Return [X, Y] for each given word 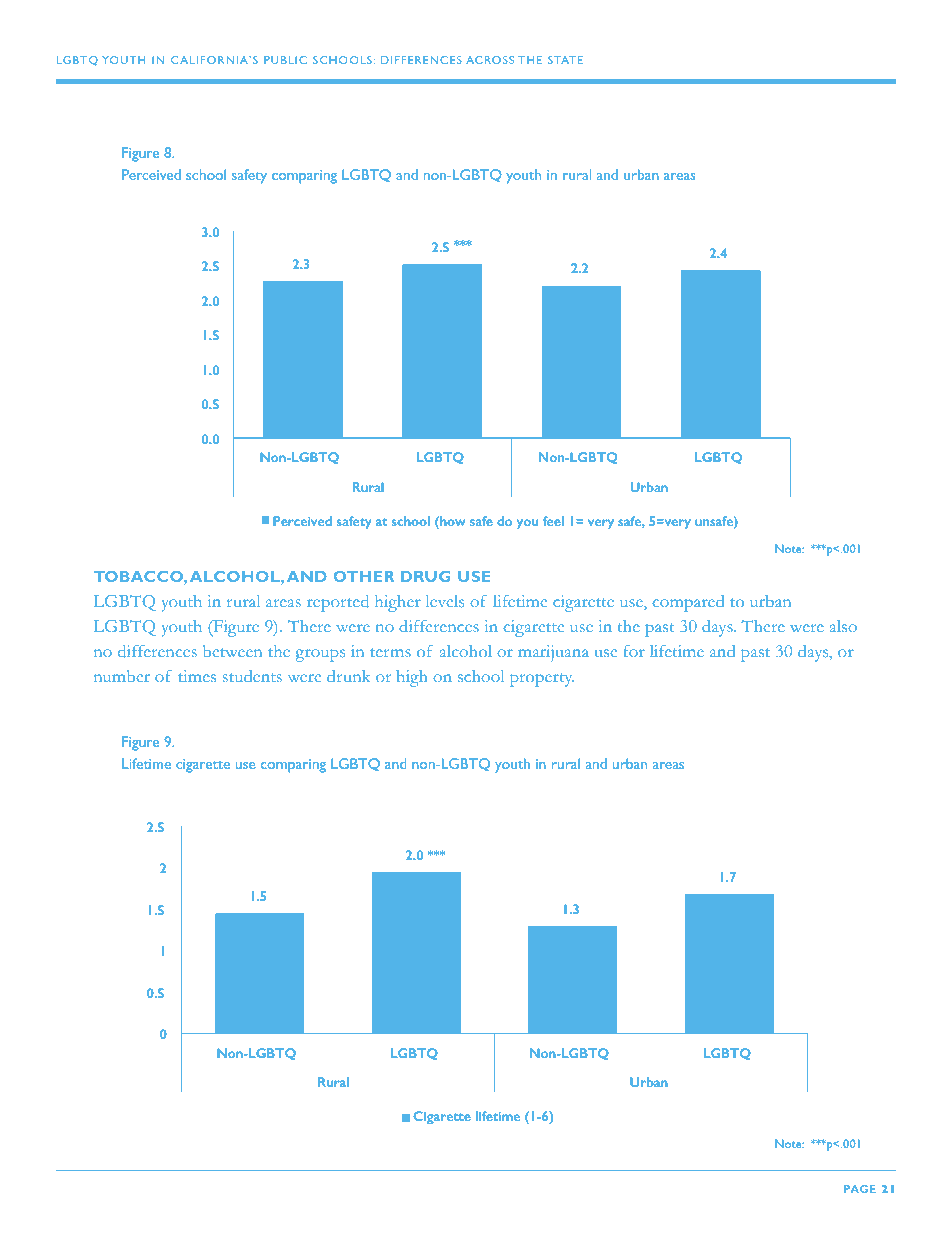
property [542, 680]
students [252, 676]
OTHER [364, 576]
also [843, 626]
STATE [565, 60]
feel [553, 521]
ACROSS [490, 60]
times [197, 676]
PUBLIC [285, 60]
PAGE [860, 1189]
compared [688, 603]
